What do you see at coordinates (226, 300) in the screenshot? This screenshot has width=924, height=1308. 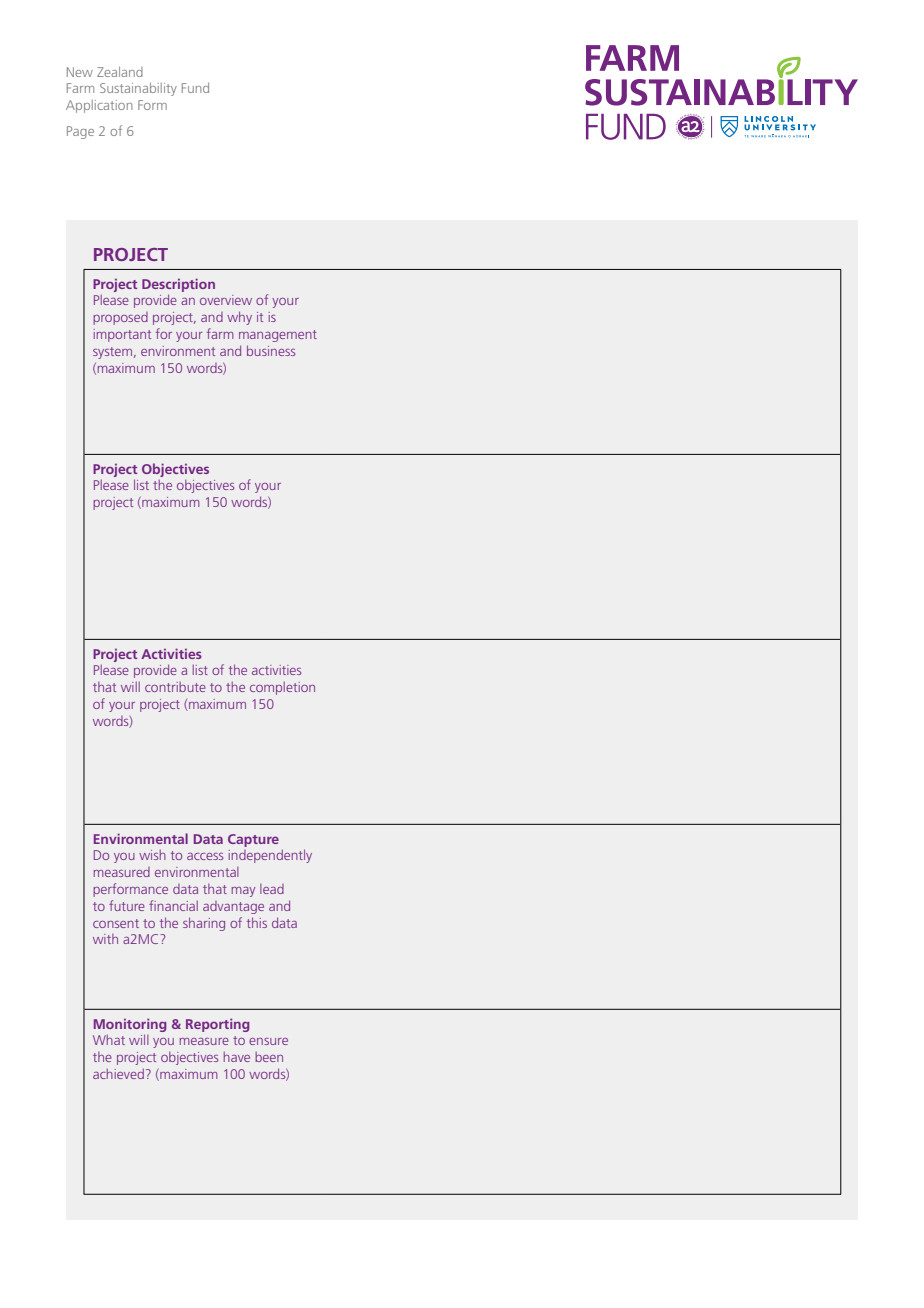 I see `overview` at bounding box center [226, 300].
